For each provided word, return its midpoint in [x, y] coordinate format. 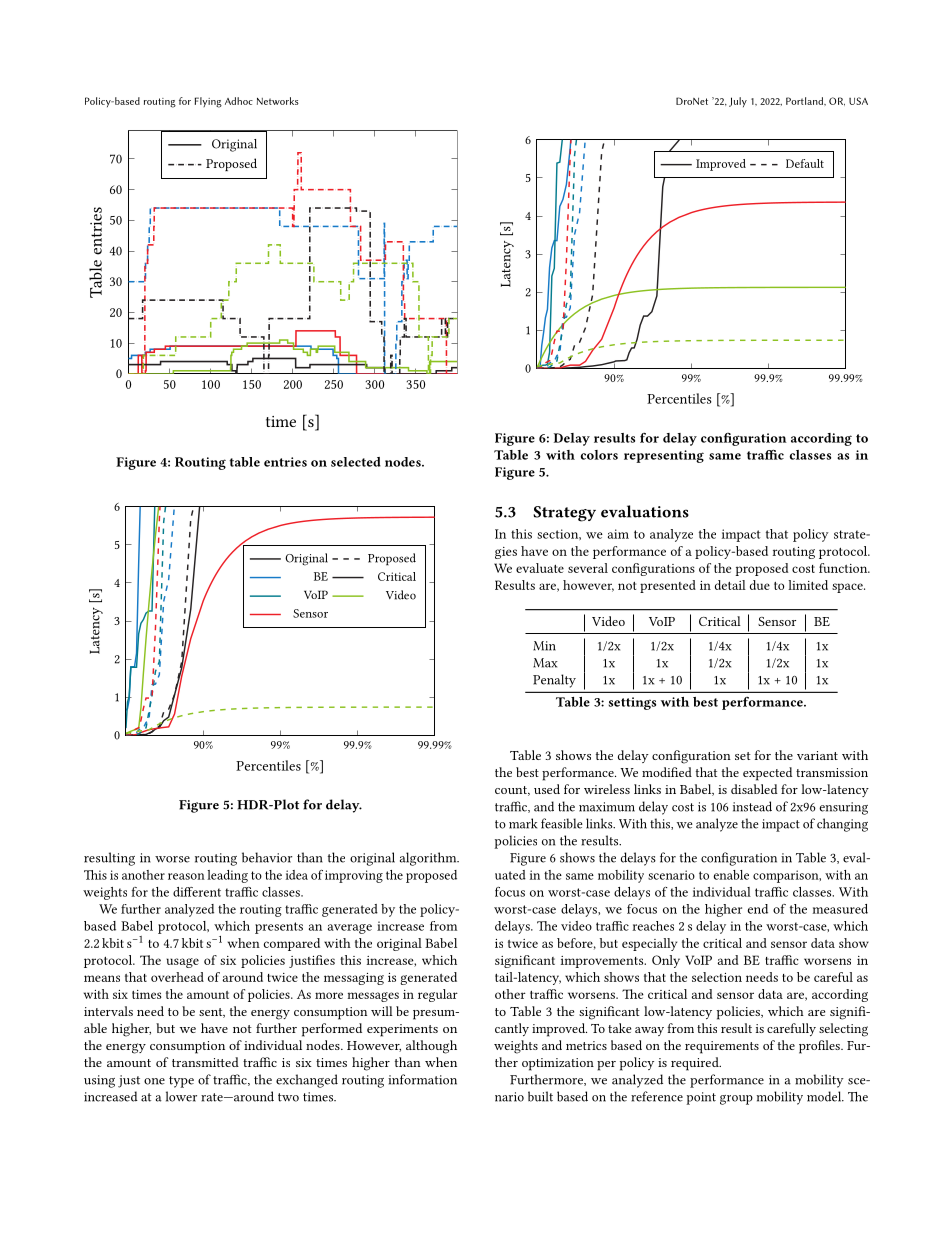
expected [767, 774]
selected [356, 462]
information [422, 1079]
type [181, 1082]
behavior [267, 857]
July [738, 102]
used [547, 789]
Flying [208, 102]
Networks [278, 101]
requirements [722, 1047]
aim [618, 534]
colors [599, 455]
